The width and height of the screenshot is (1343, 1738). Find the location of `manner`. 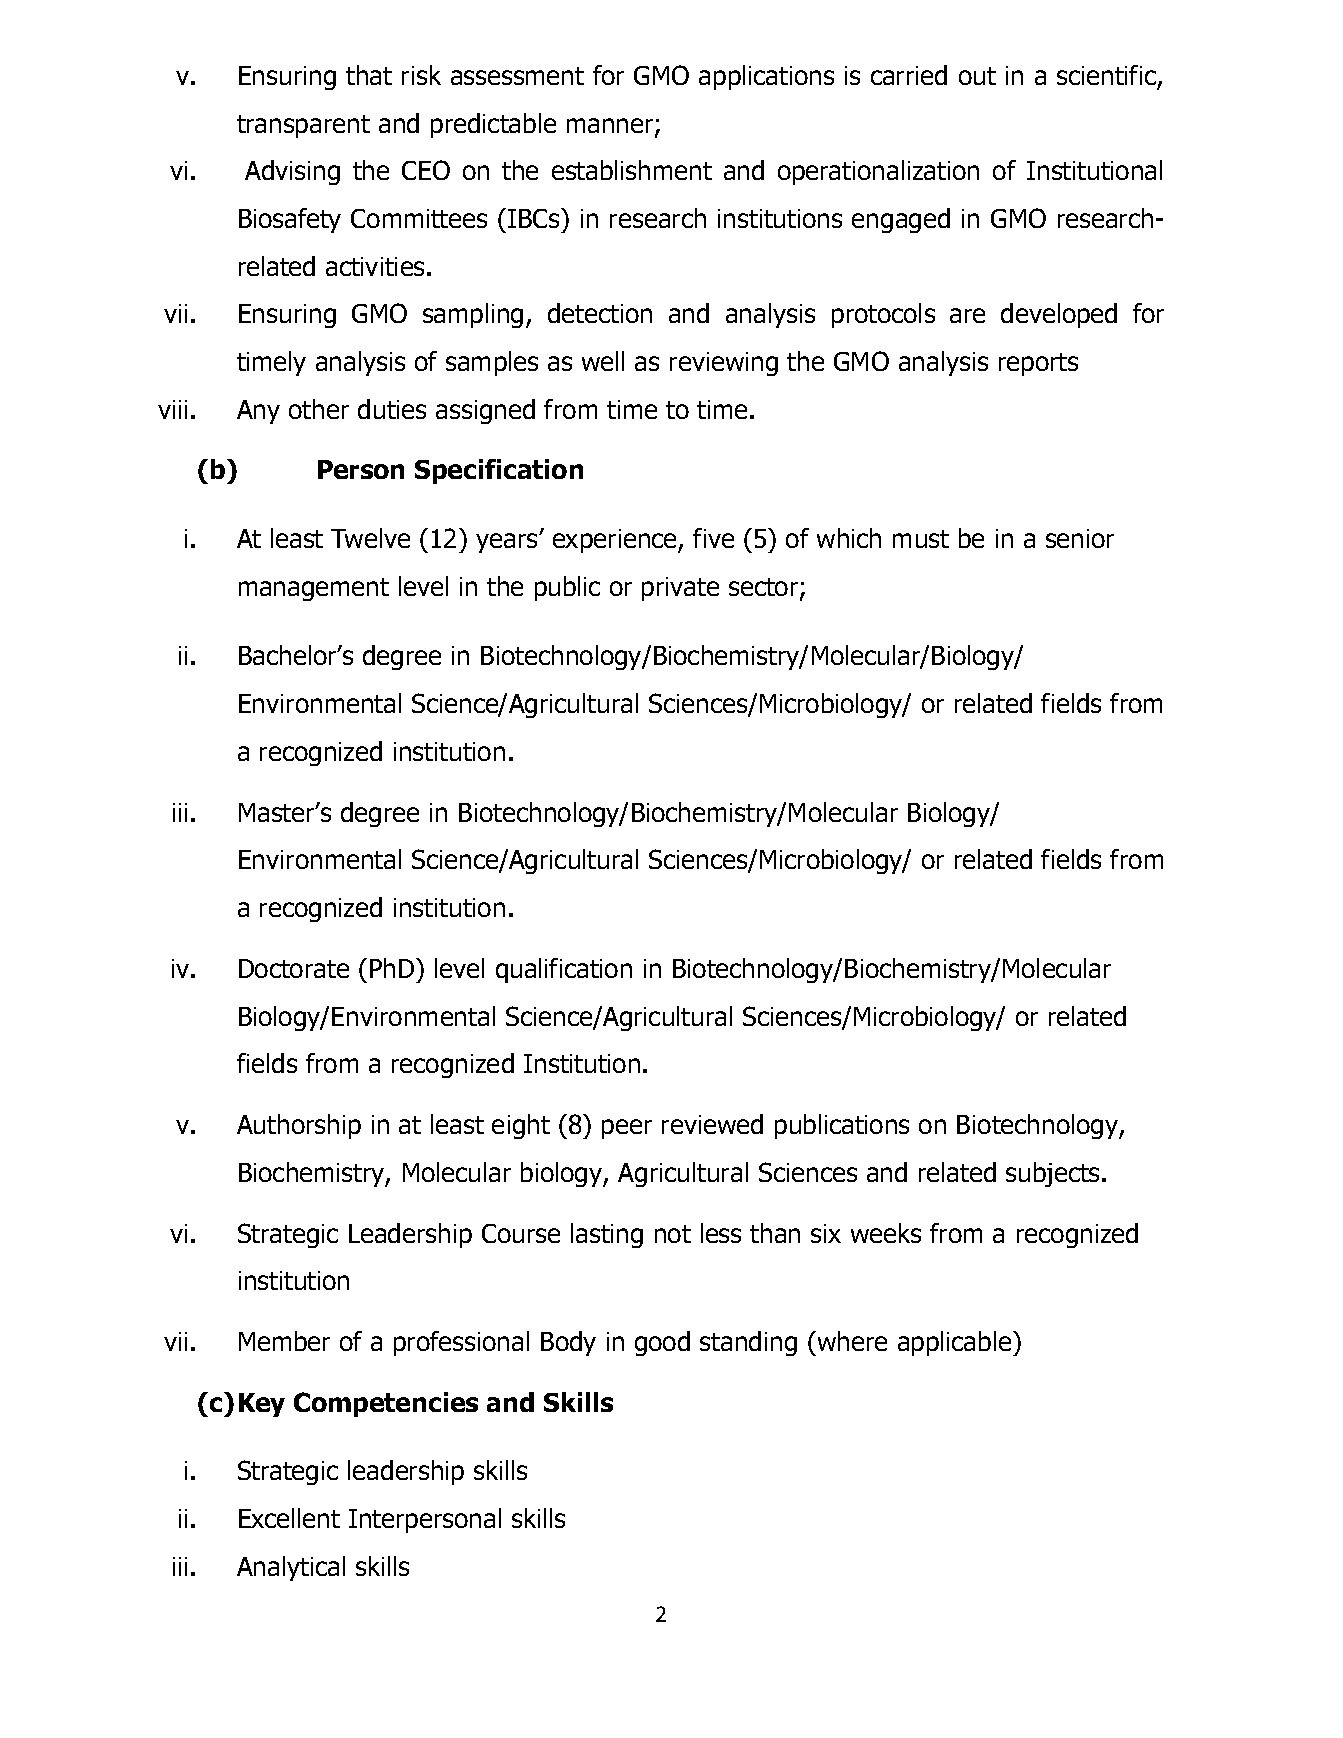

manner is located at coordinates (611, 127).
